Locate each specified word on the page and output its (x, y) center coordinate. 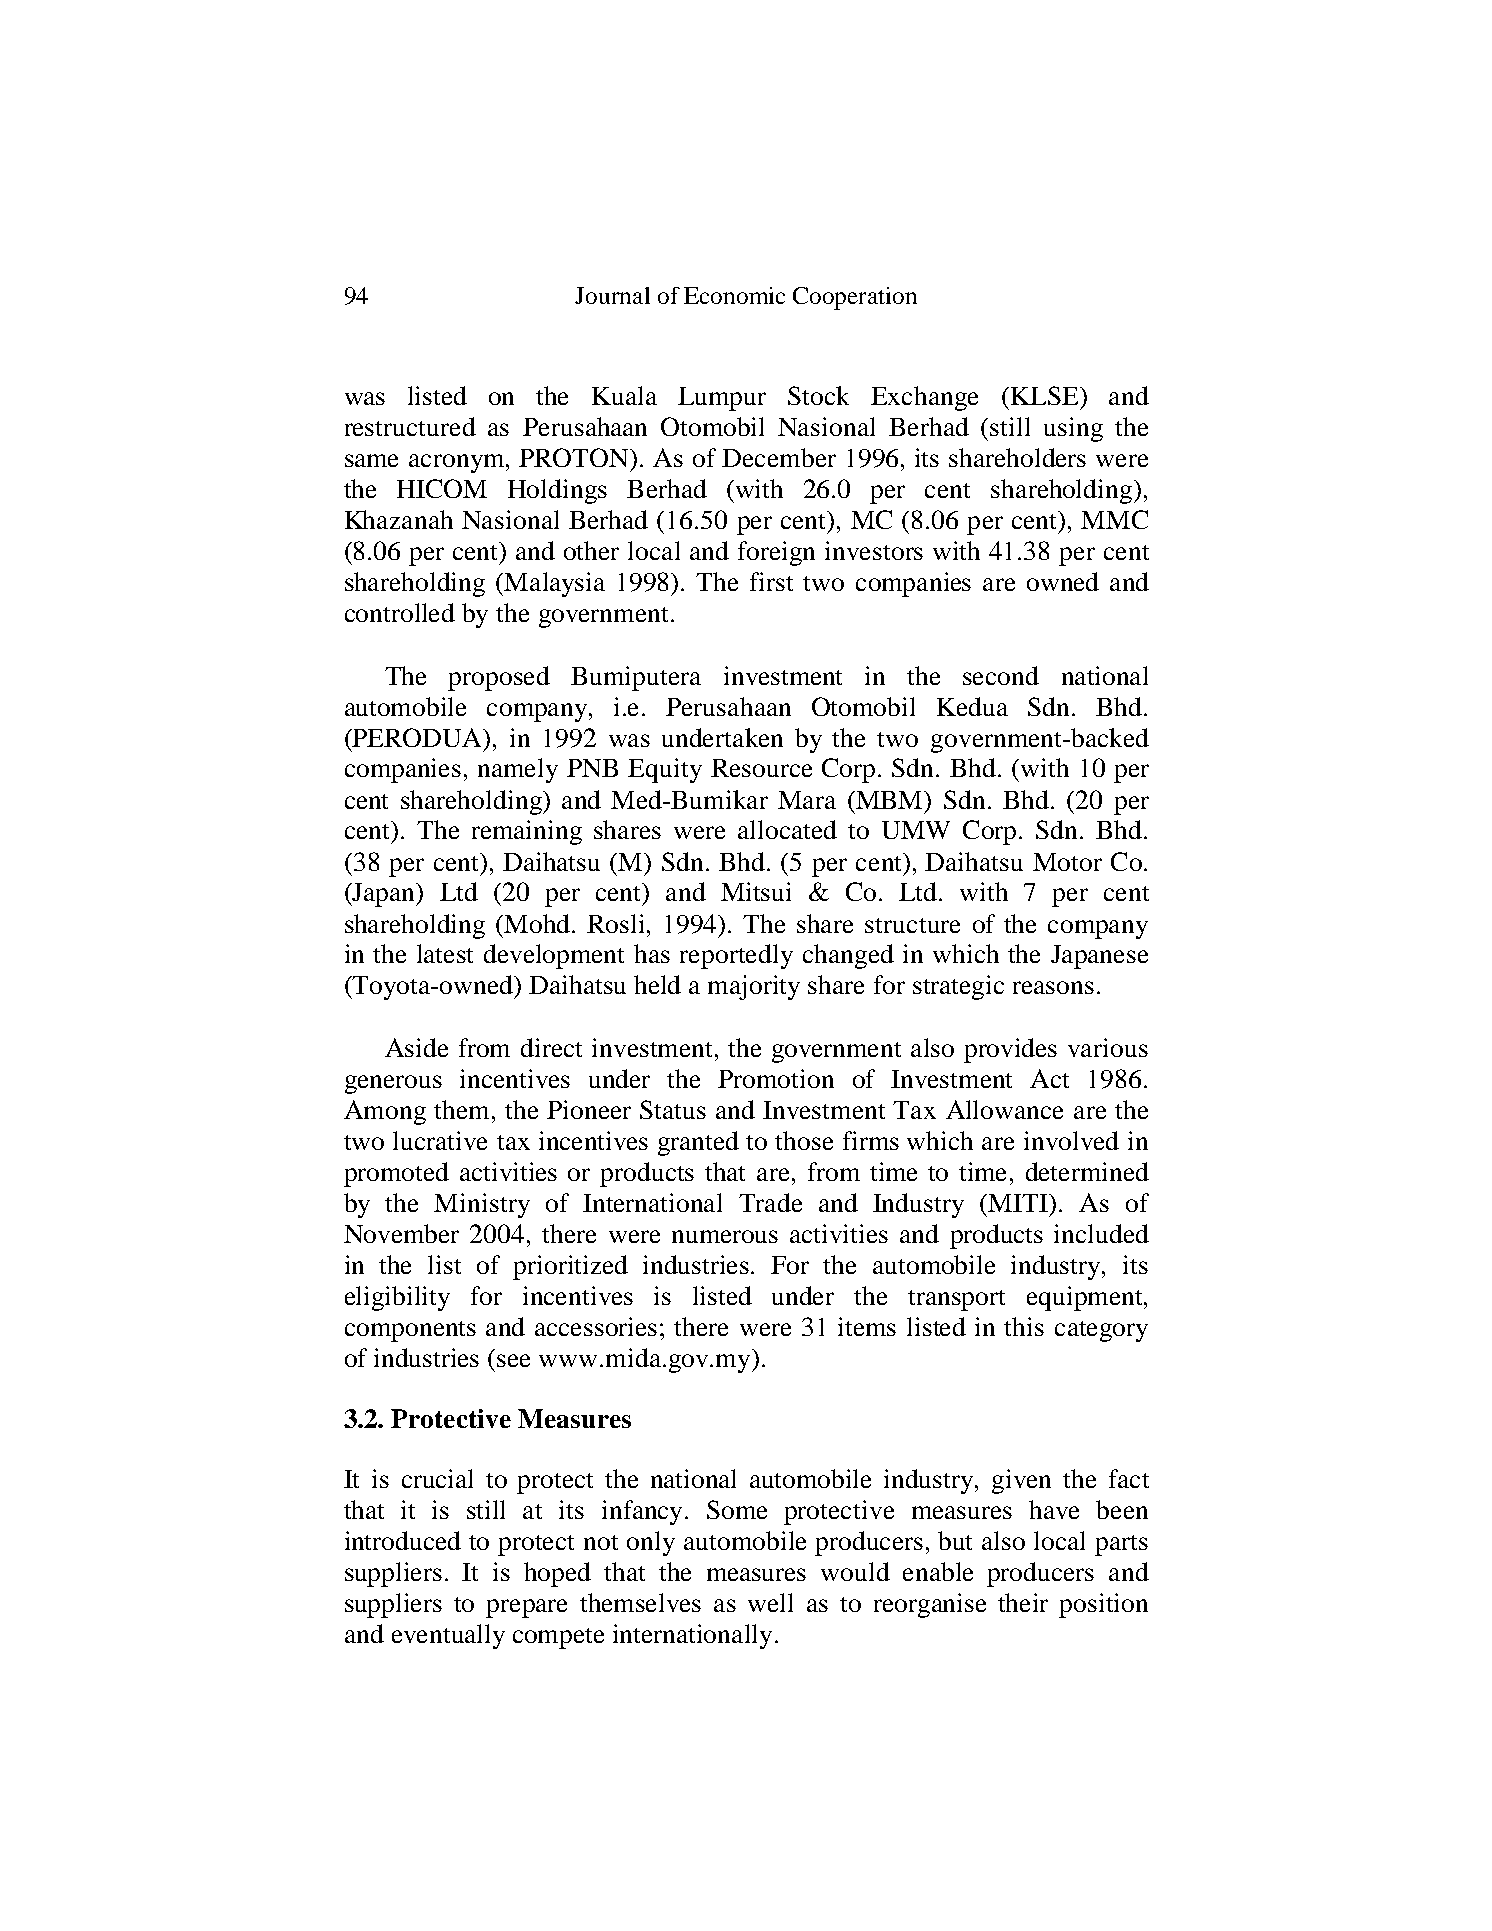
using (1073, 429)
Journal (612, 295)
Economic (734, 295)
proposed (499, 678)
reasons (1053, 987)
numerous (725, 1236)
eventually (448, 1636)
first (771, 581)
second (1001, 675)
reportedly (736, 956)
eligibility (397, 1298)
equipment (1086, 1298)
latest (445, 953)
